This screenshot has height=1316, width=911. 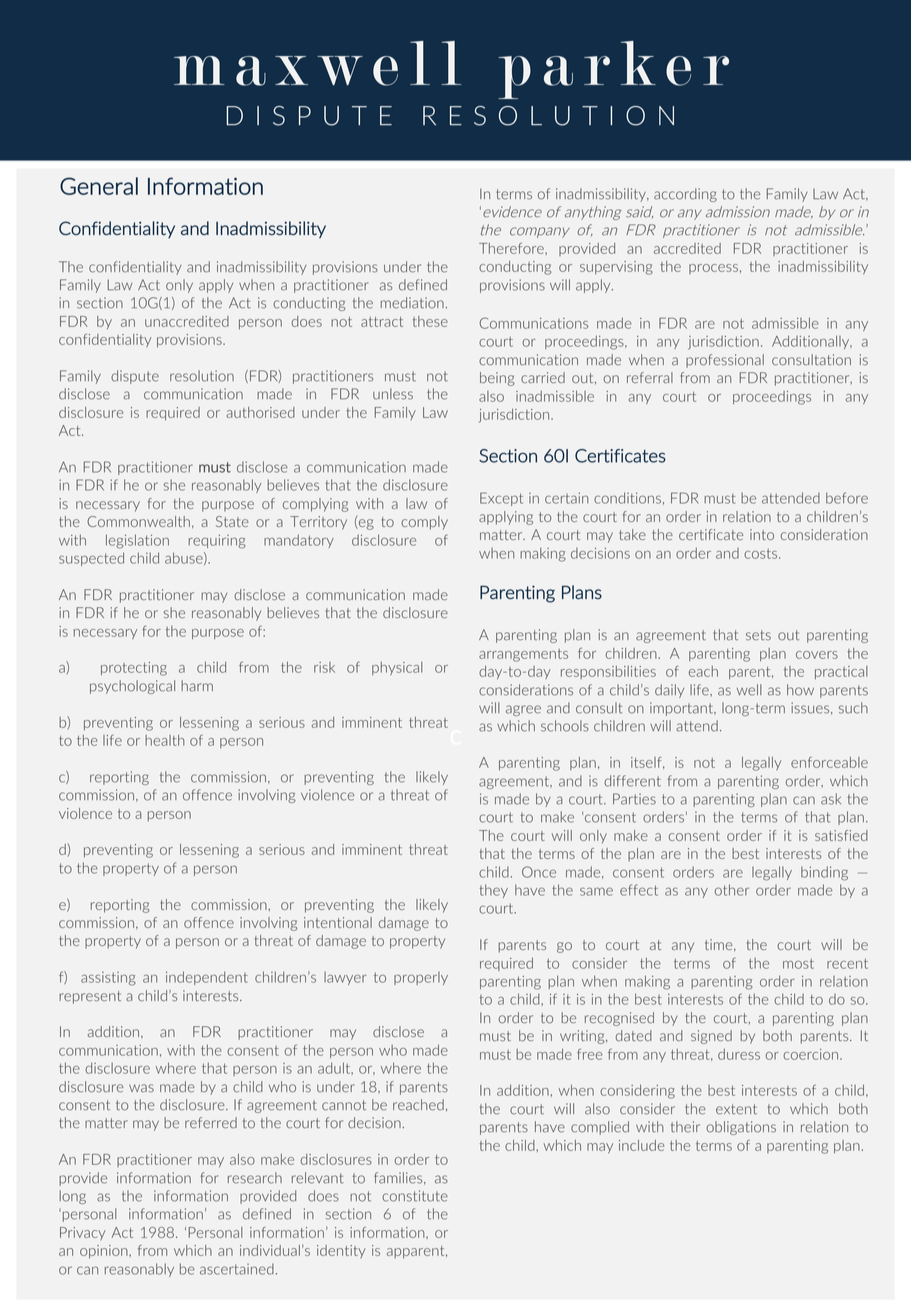 What do you see at coordinates (105, 1252) in the screenshot?
I see `opinion` at bounding box center [105, 1252].
